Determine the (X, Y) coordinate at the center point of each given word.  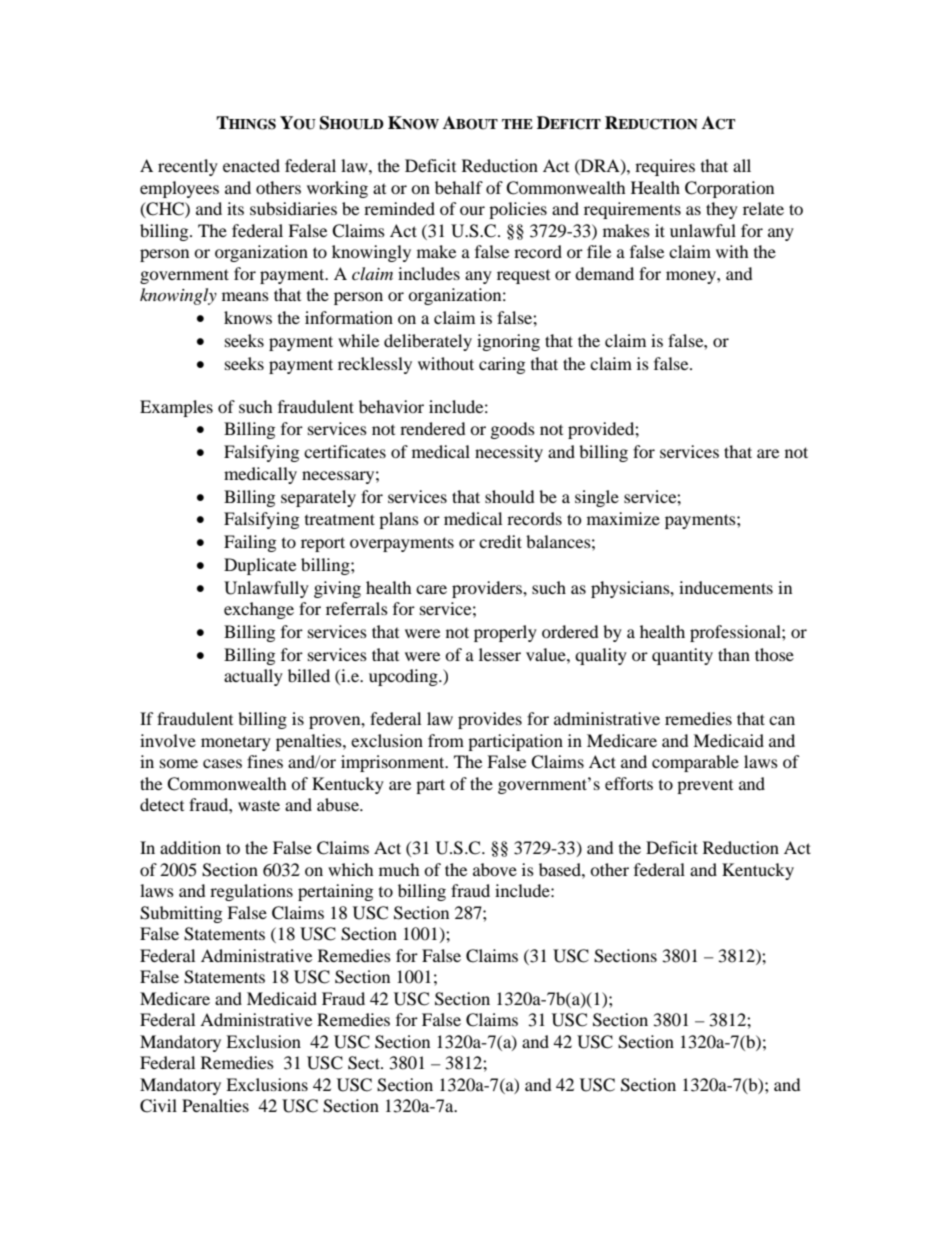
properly (505, 633)
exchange (259, 610)
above (495, 869)
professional (736, 633)
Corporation (729, 189)
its (235, 208)
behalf (459, 187)
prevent (705, 787)
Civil (158, 1106)
